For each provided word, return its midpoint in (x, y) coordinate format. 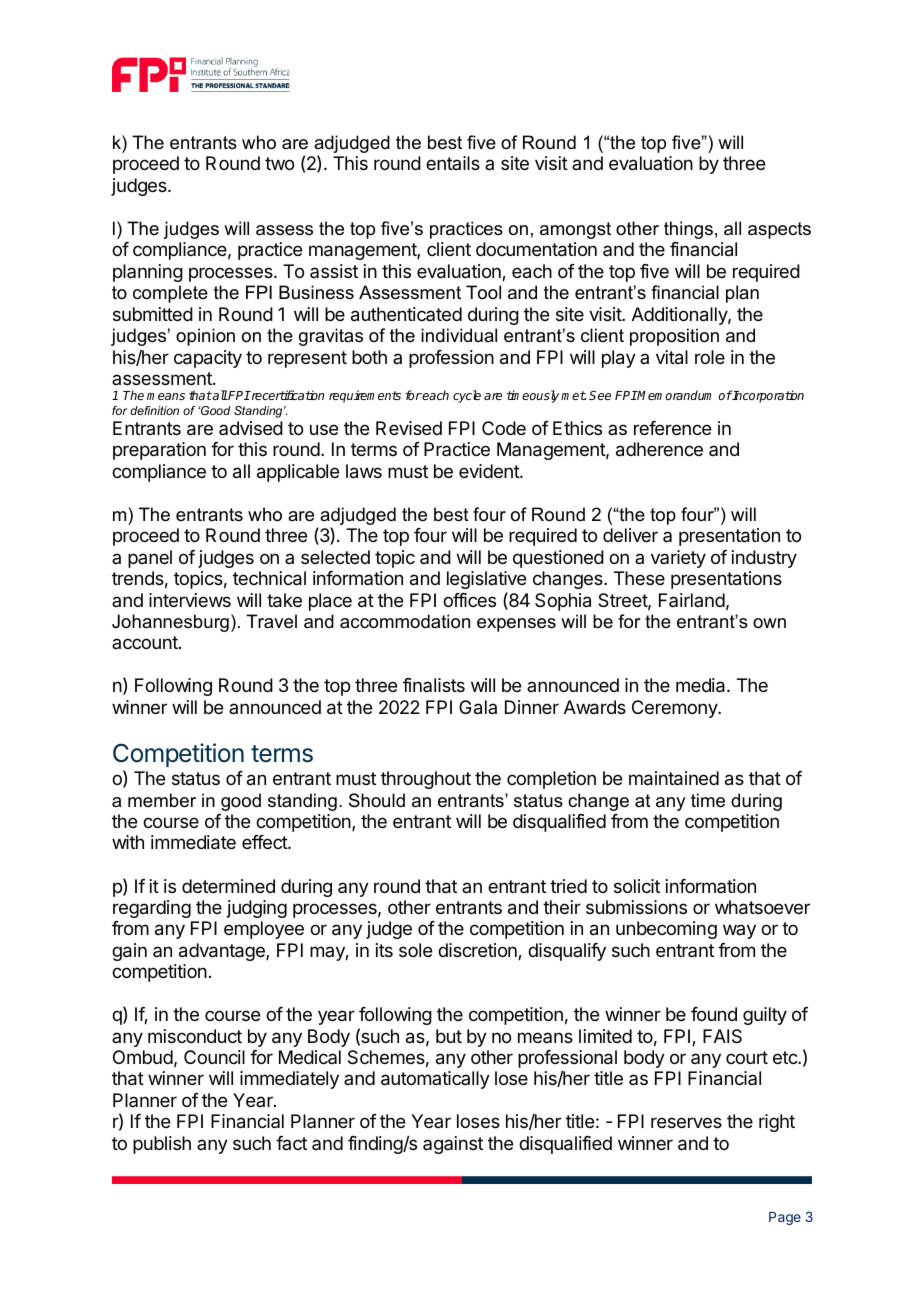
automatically (435, 1080)
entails (453, 163)
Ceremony (675, 709)
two (279, 163)
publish (162, 1145)
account (146, 642)
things (688, 230)
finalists (434, 685)
